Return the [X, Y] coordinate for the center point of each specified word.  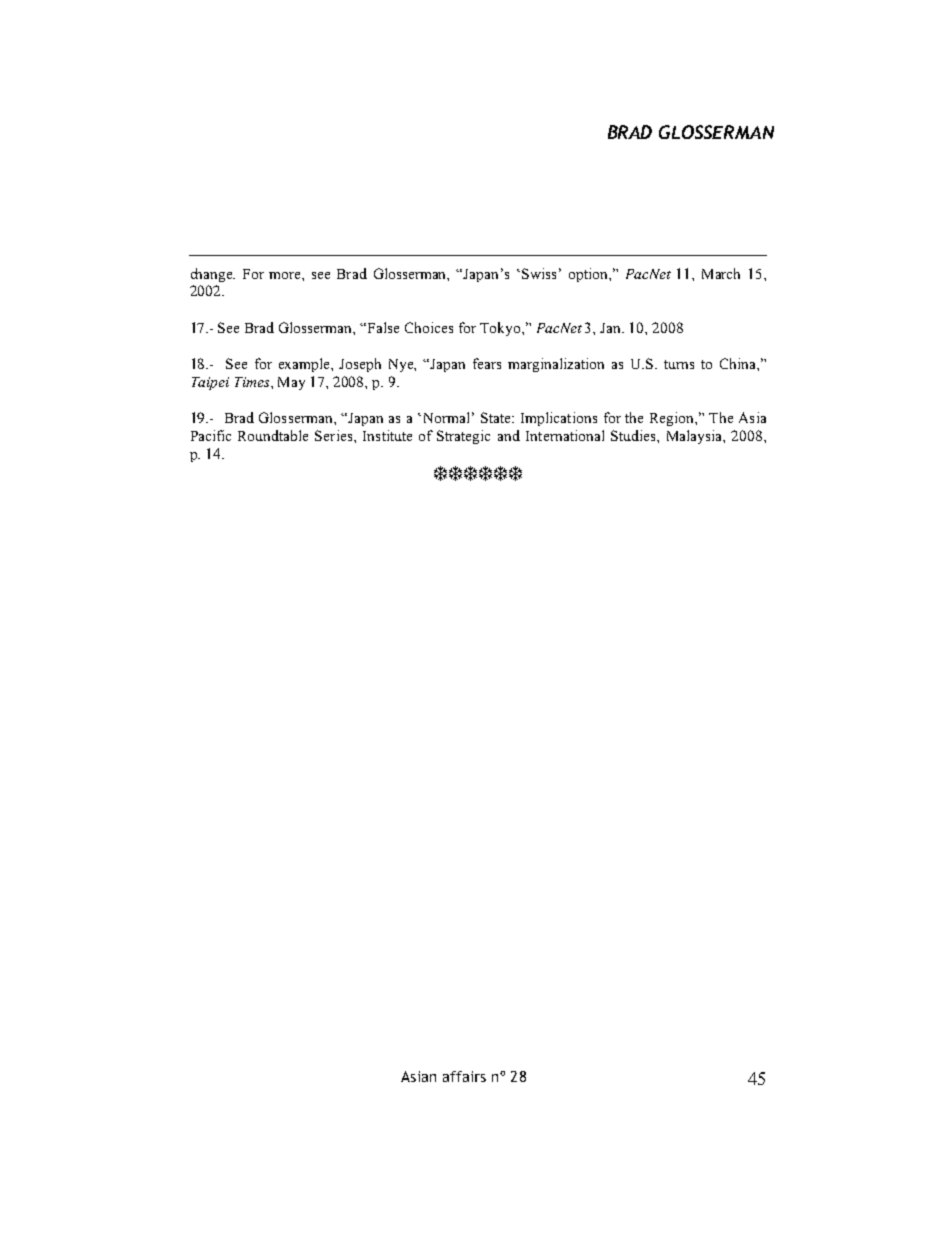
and [509, 435]
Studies [634, 435]
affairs [464, 1076]
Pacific [211, 435]
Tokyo [501, 329]
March [721, 273]
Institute [387, 435]
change [213, 275]
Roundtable [273, 435]
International [565, 435]
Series [335, 435]
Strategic [463, 437]
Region [673, 419]
